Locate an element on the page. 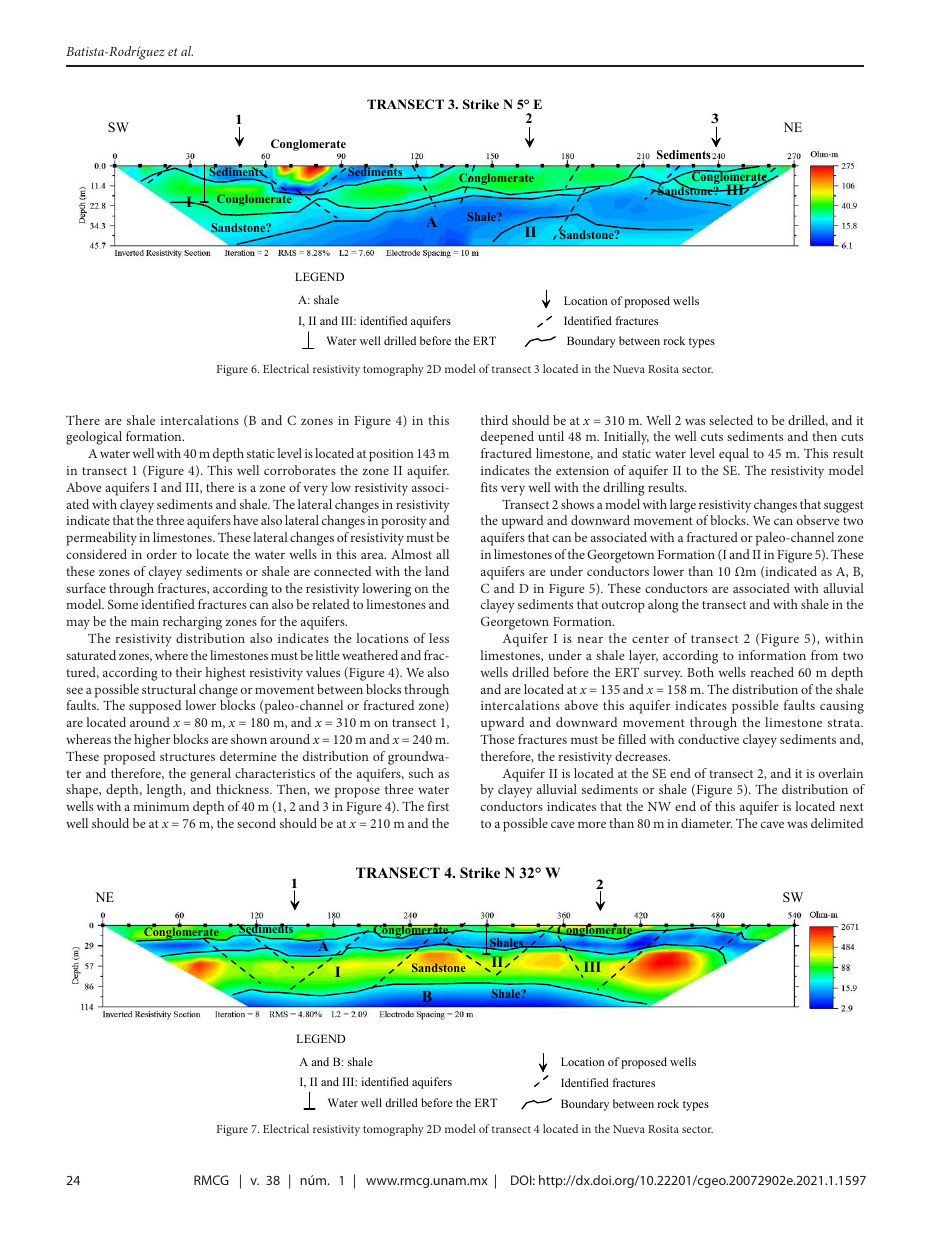 Image resolution: width=952 pixels, height=1233 pixels. reached is located at coordinates (772, 672).
